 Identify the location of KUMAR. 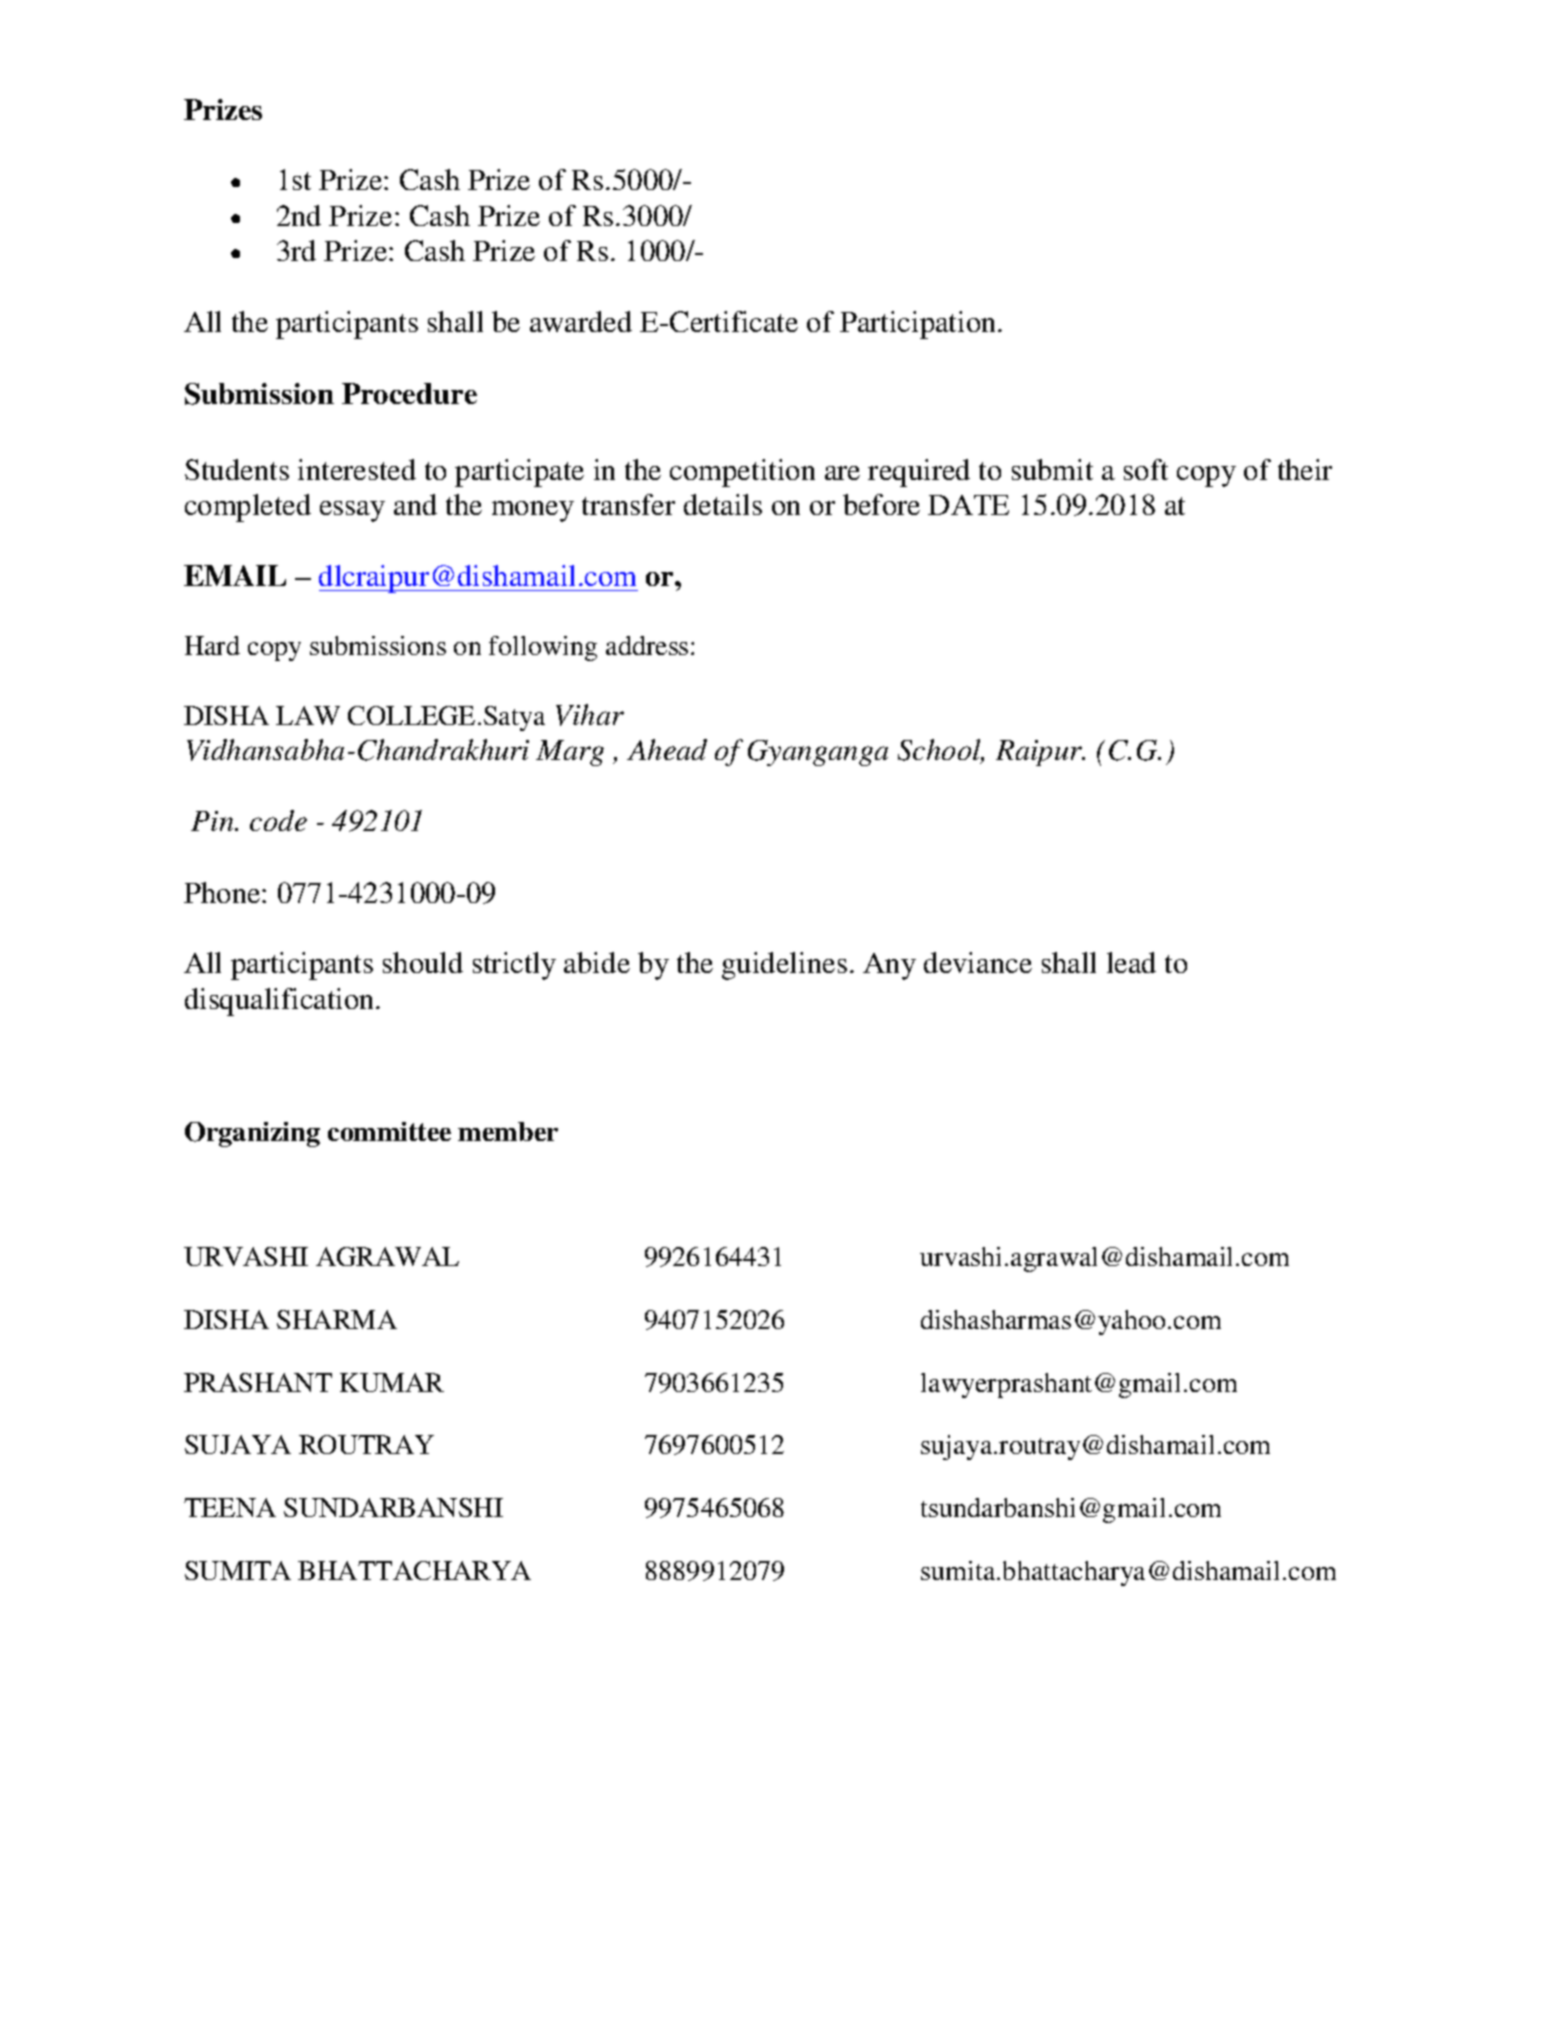
(392, 1382).
